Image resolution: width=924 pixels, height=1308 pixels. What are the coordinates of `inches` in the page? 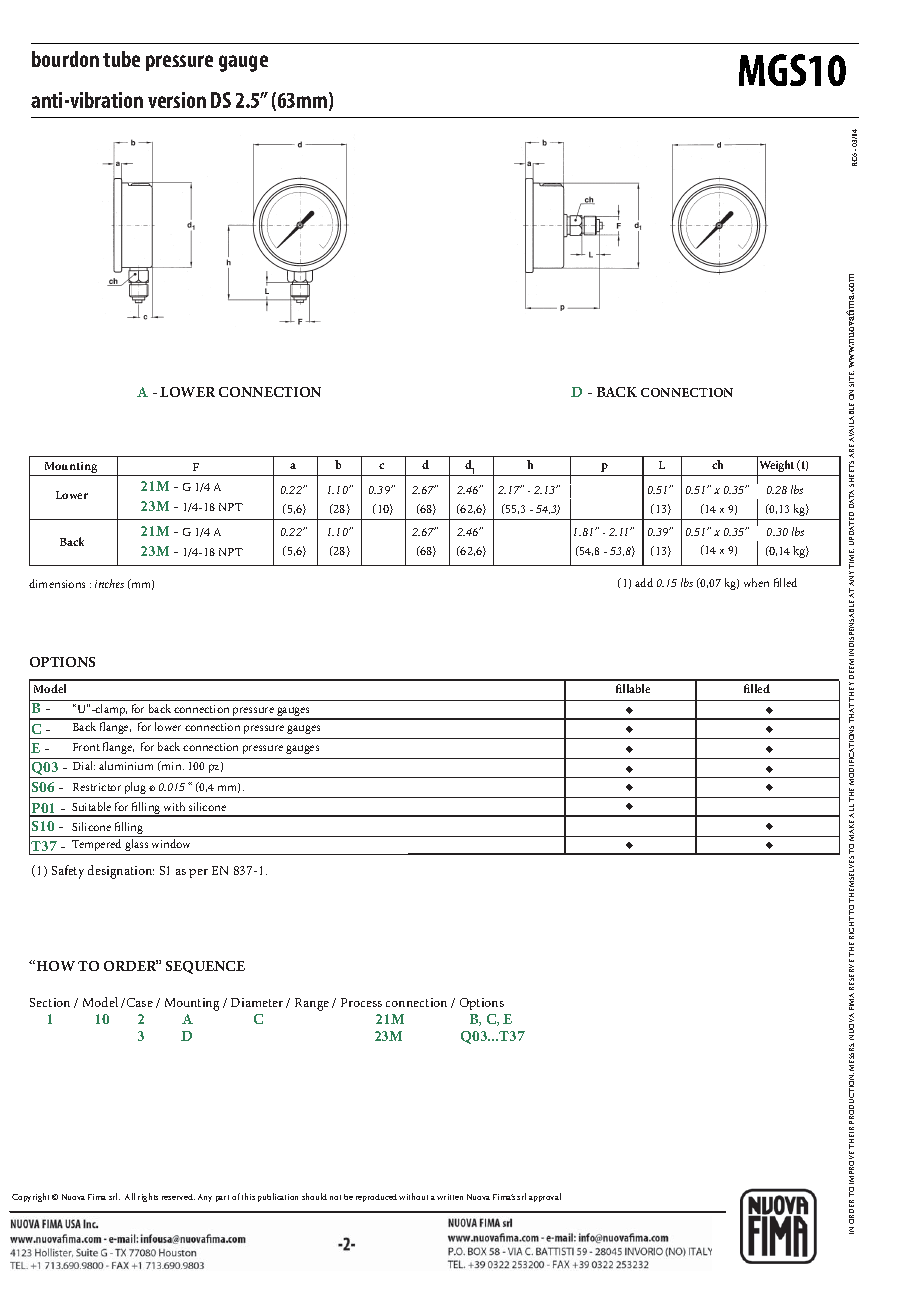 It's located at (109, 583).
